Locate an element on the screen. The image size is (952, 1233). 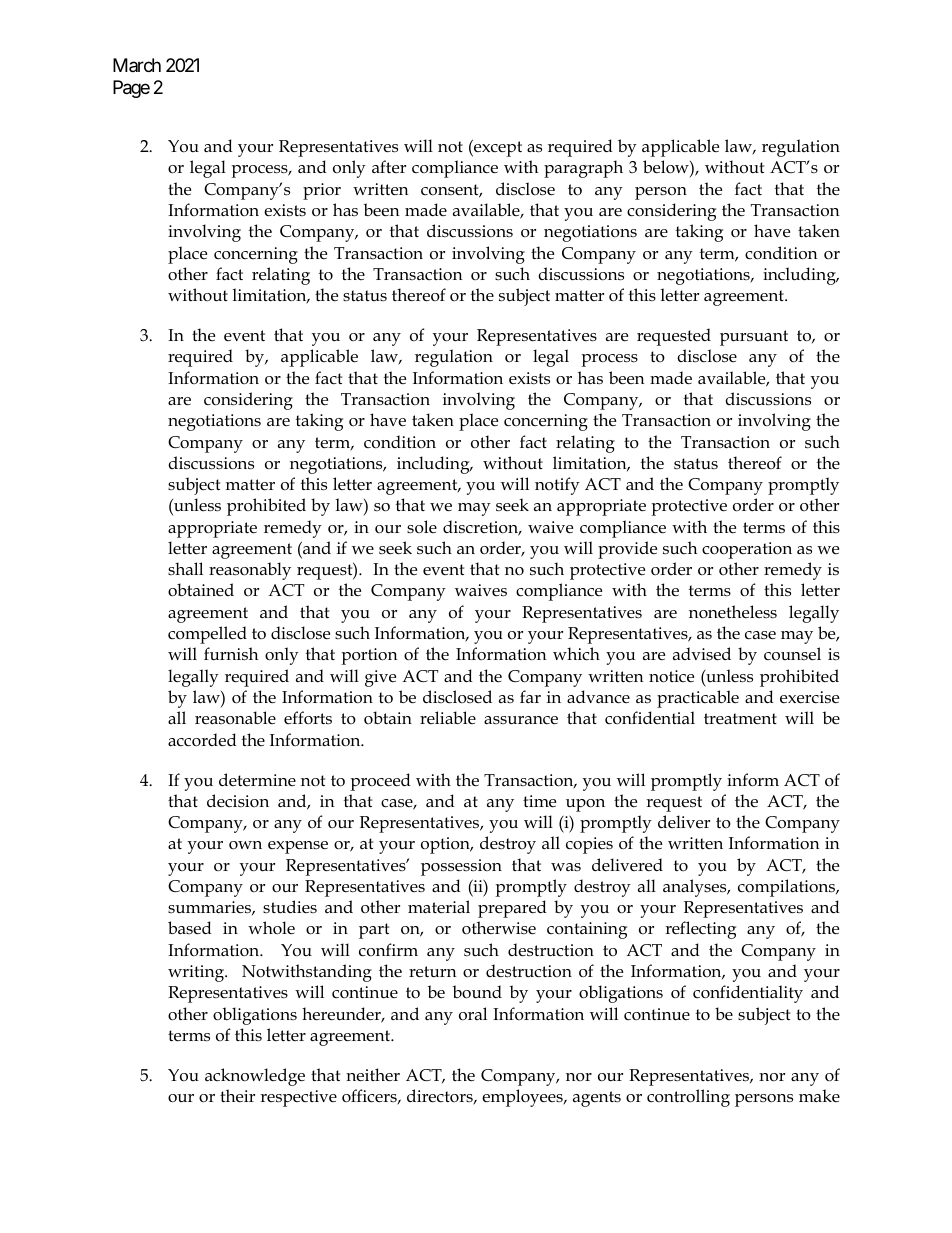
pursuant is located at coordinates (754, 338).
